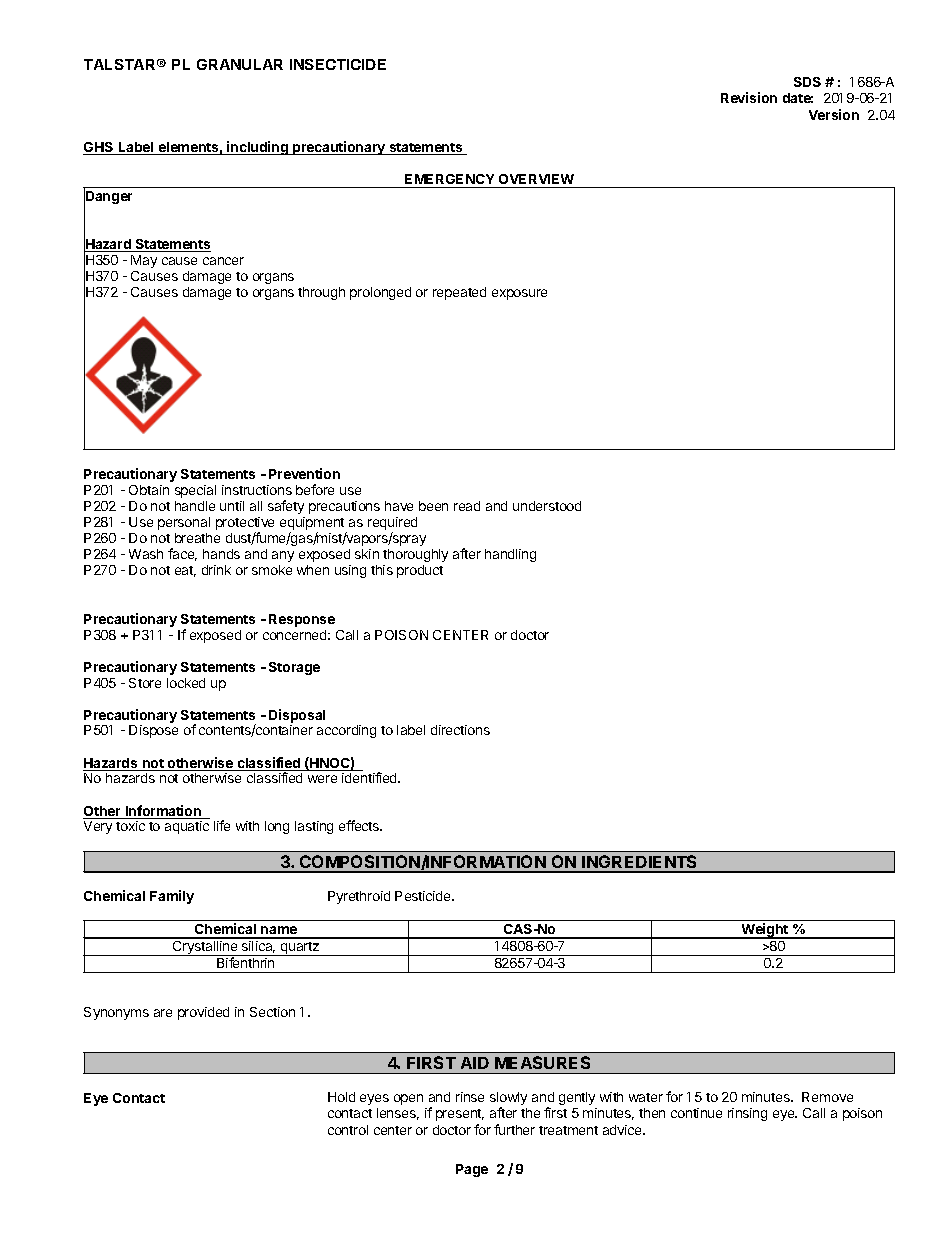 The image size is (952, 1233). What do you see at coordinates (547, 506) in the screenshot?
I see `understood` at bounding box center [547, 506].
